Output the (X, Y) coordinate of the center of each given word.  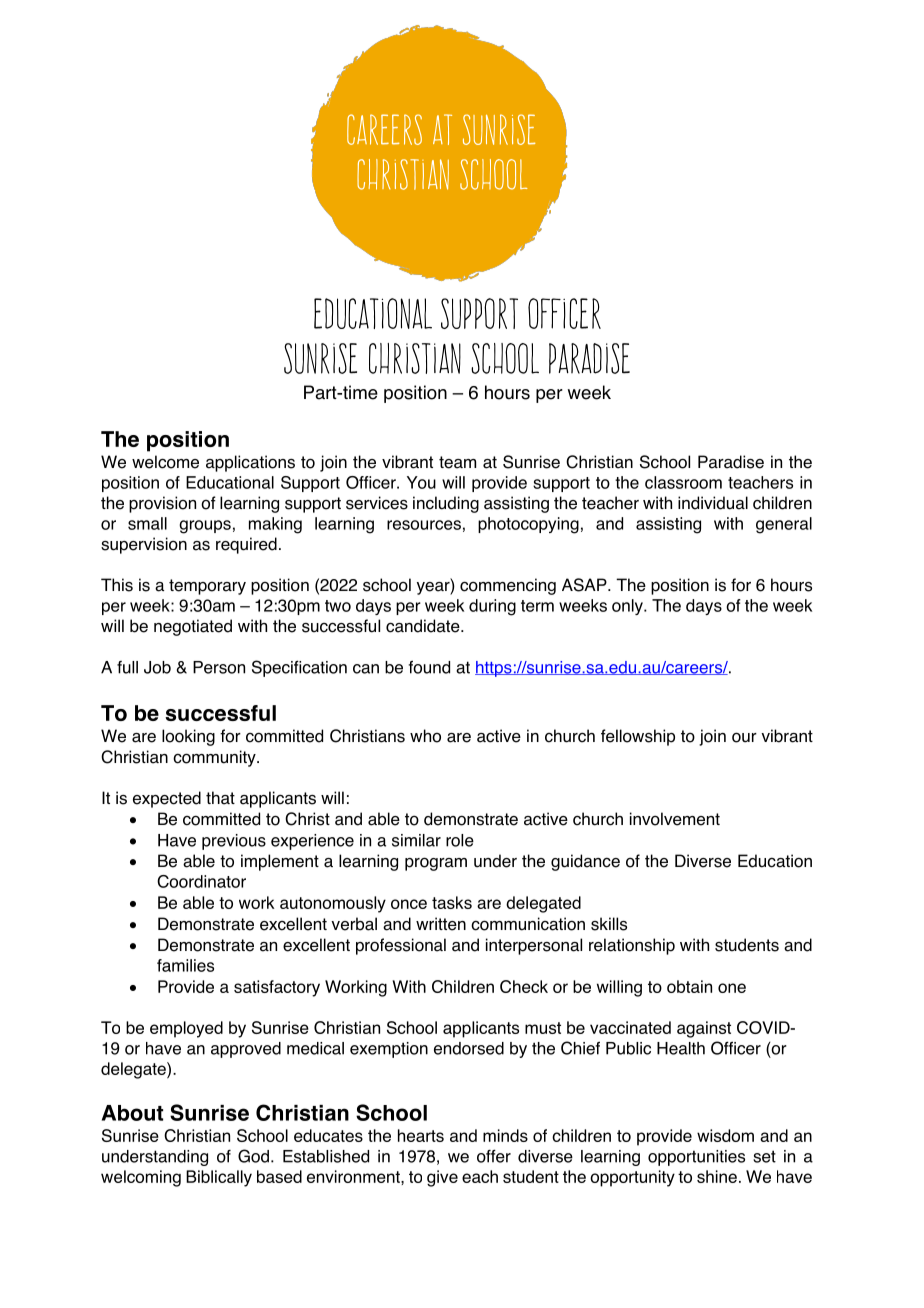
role (460, 840)
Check (524, 986)
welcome (165, 462)
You (421, 482)
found (429, 667)
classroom (683, 482)
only (628, 607)
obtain (689, 986)
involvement (675, 819)
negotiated (193, 627)
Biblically (219, 1178)
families (185, 965)
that (220, 798)
